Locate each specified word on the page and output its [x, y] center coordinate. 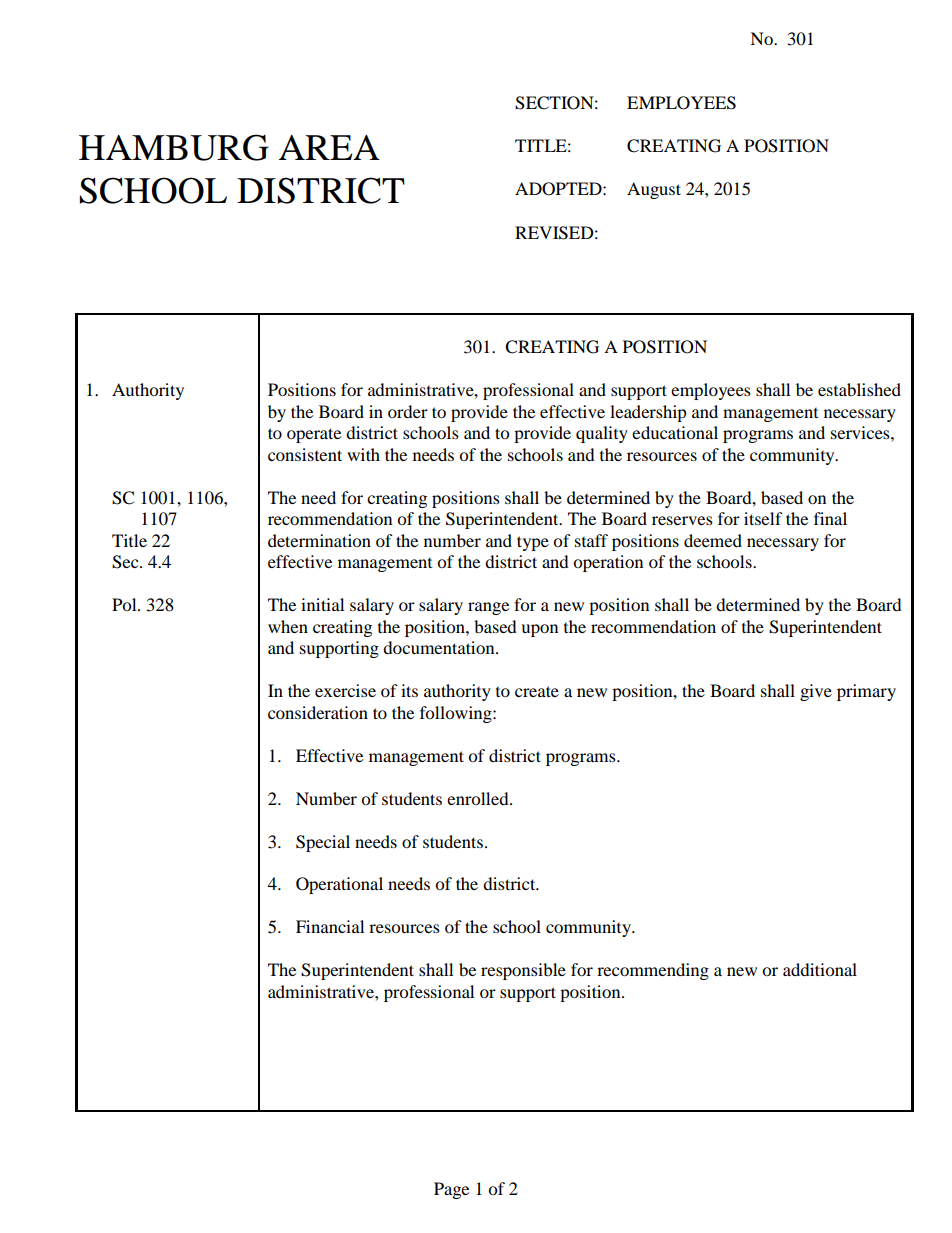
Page [451, 1190]
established [859, 389]
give [816, 692]
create [537, 691]
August [654, 190]
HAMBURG [174, 147]
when [288, 626]
